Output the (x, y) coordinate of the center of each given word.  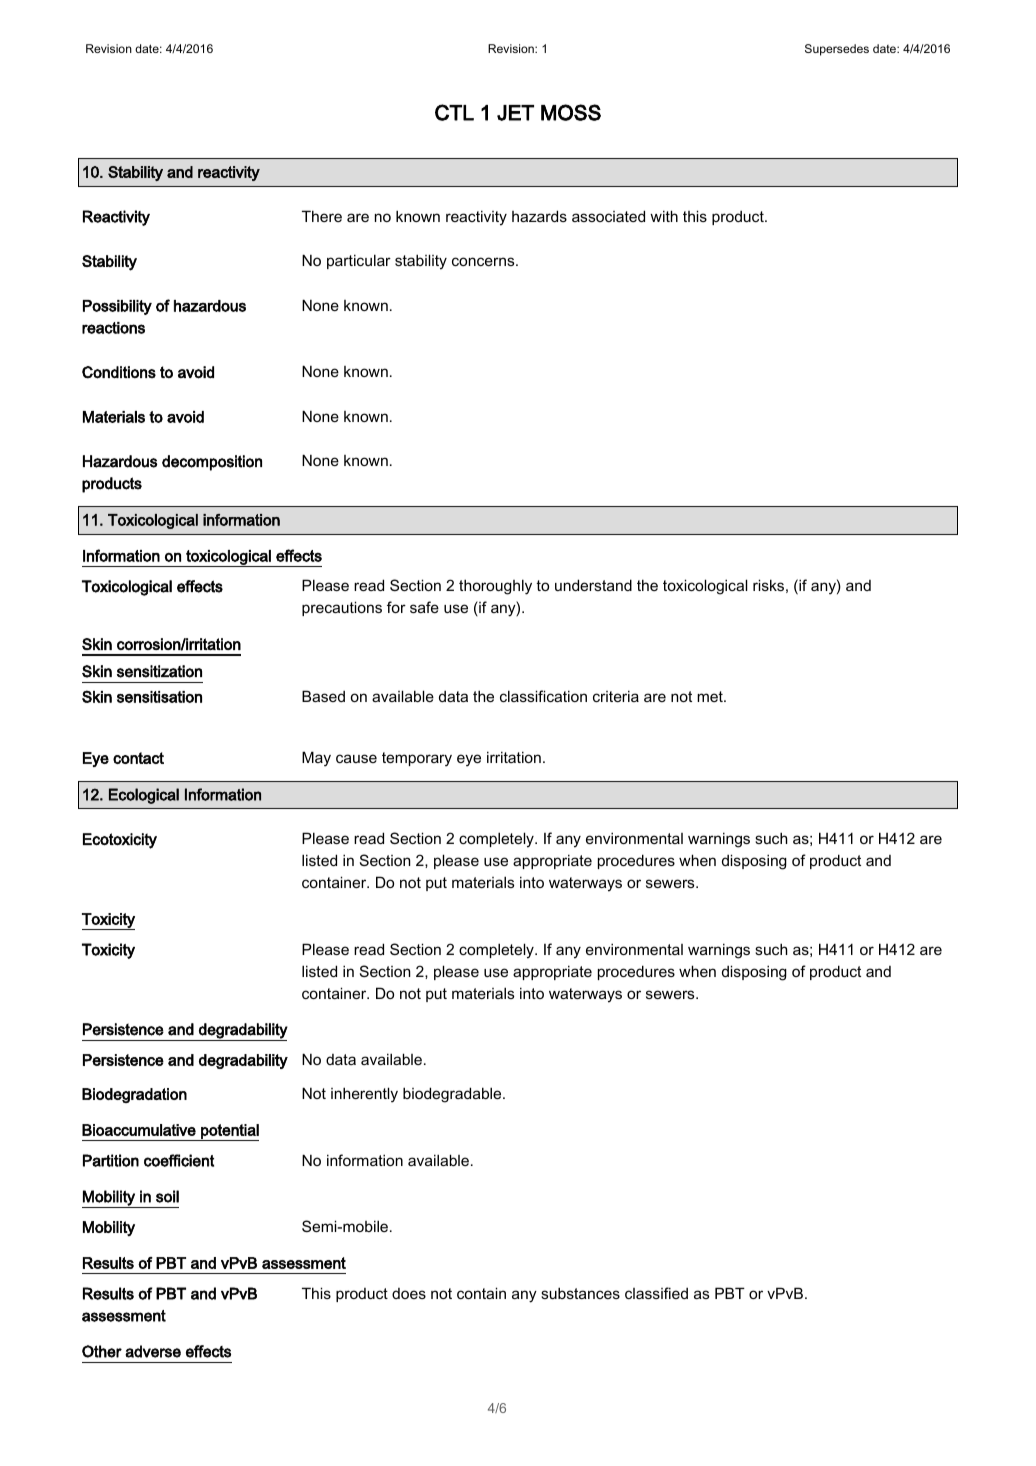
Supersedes (837, 50)
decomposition (212, 463)
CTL (454, 112)
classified (656, 1293)
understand (593, 585)
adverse (153, 1351)
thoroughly (495, 587)
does (409, 1293)
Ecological (144, 796)
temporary (417, 759)
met (711, 696)
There (322, 216)
